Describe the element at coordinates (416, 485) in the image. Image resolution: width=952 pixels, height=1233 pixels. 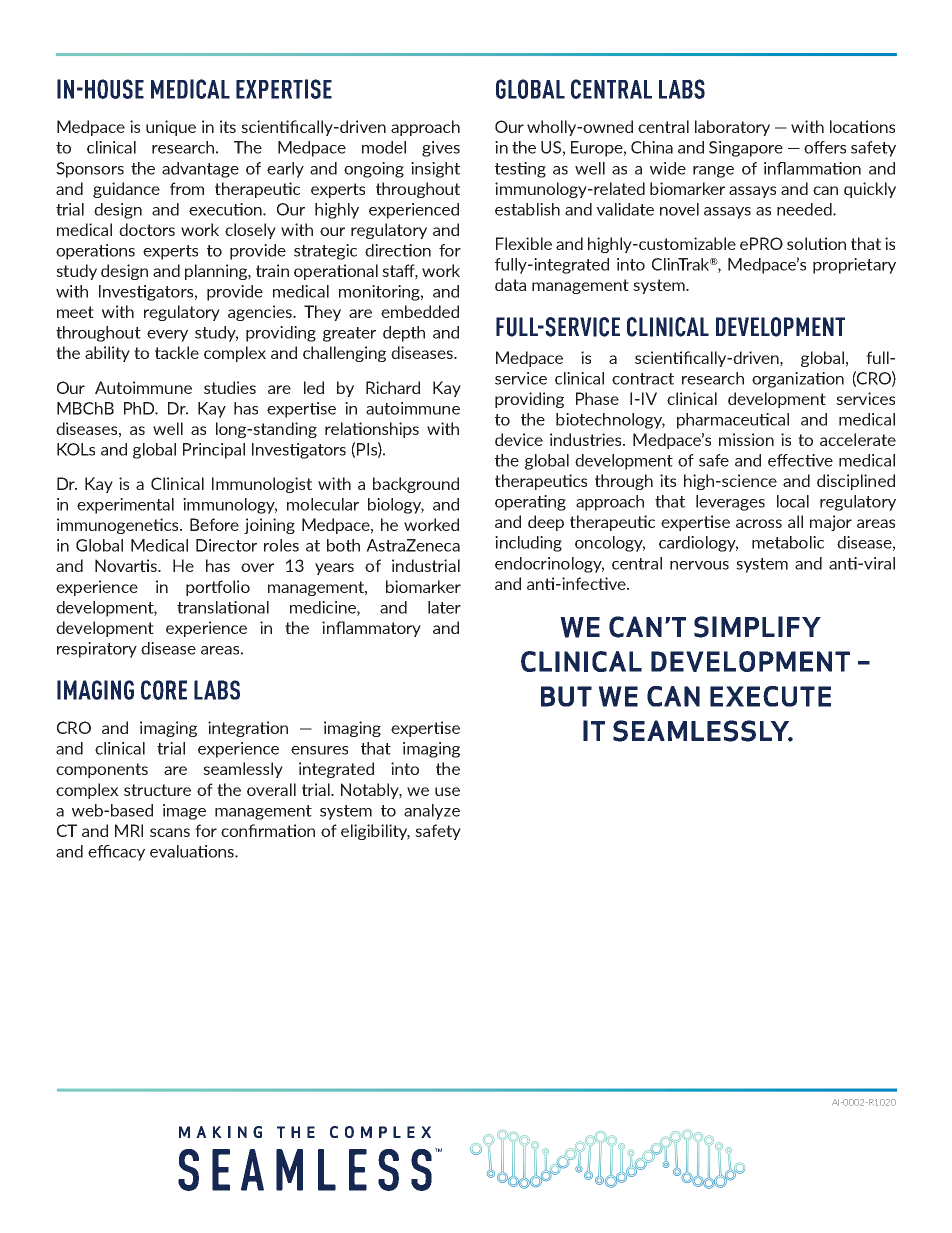
I see `background` at that location.
